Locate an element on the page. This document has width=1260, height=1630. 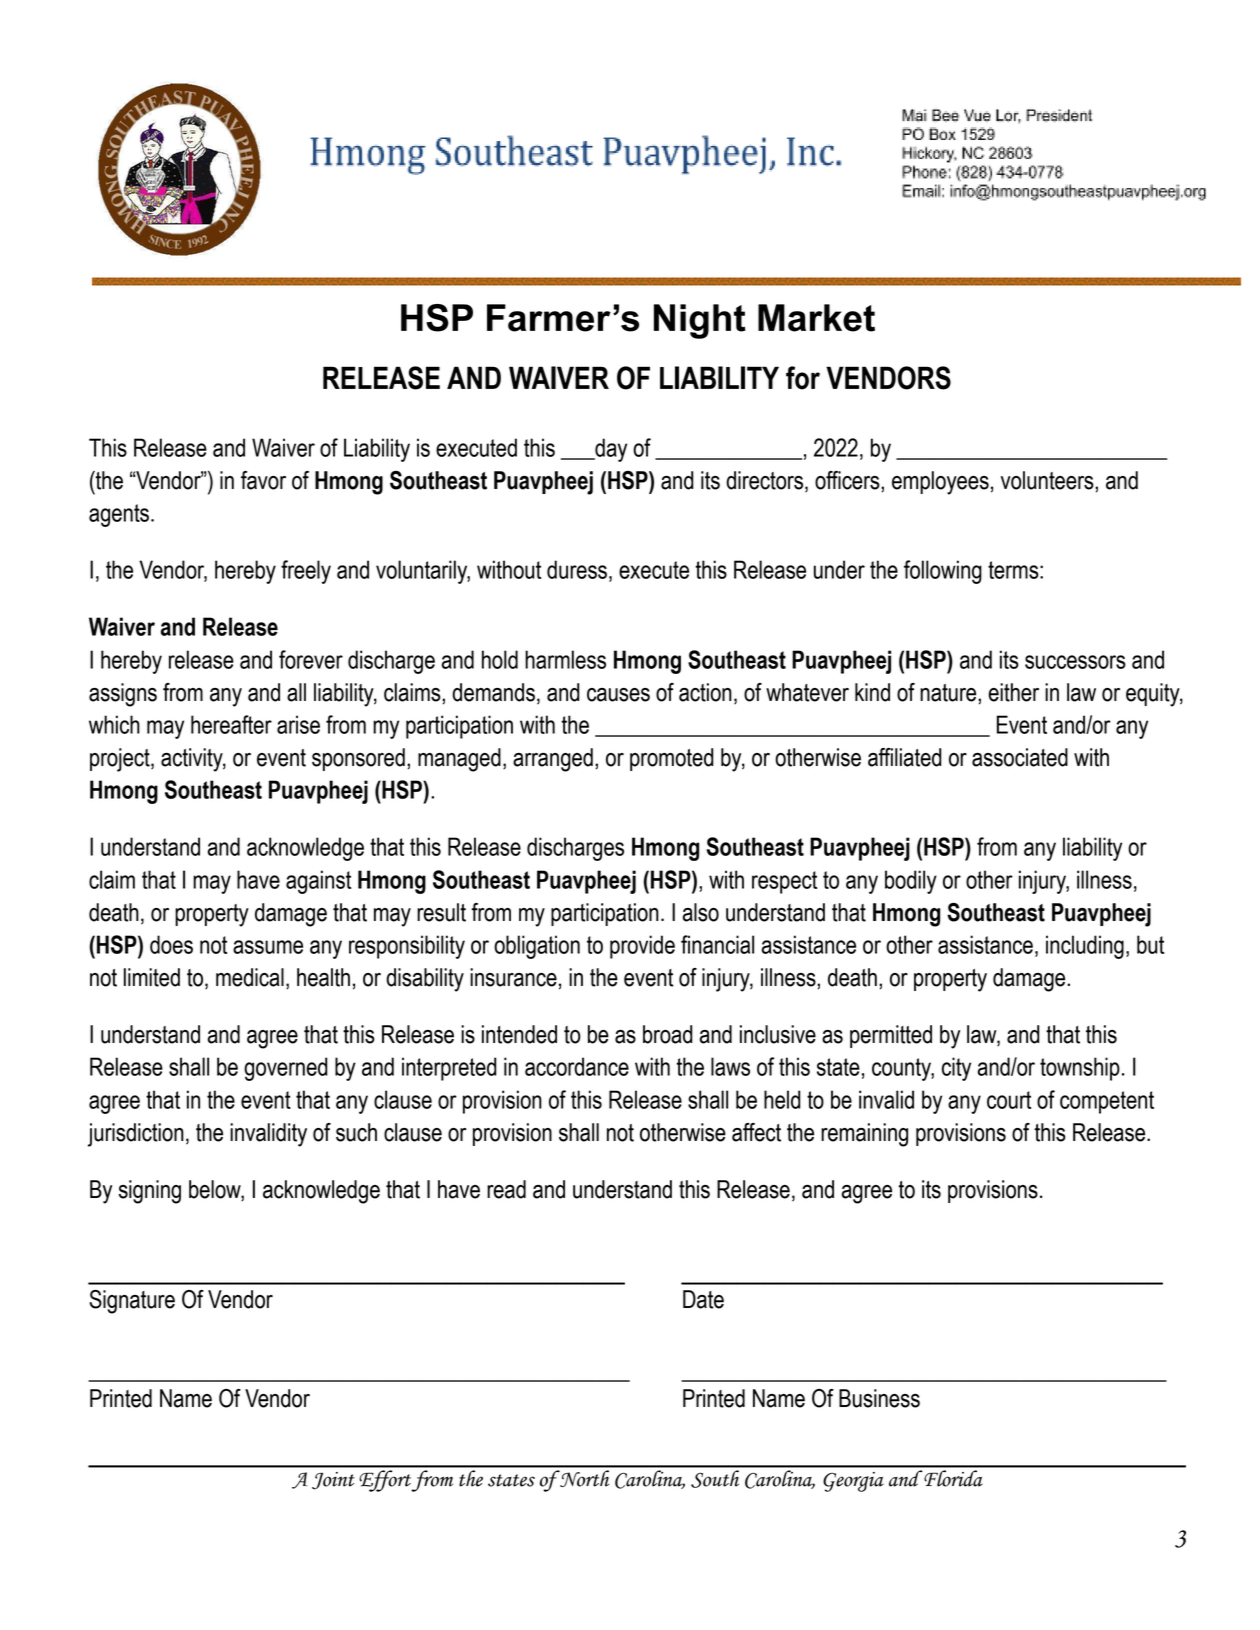
Market is located at coordinates (816, 318).
